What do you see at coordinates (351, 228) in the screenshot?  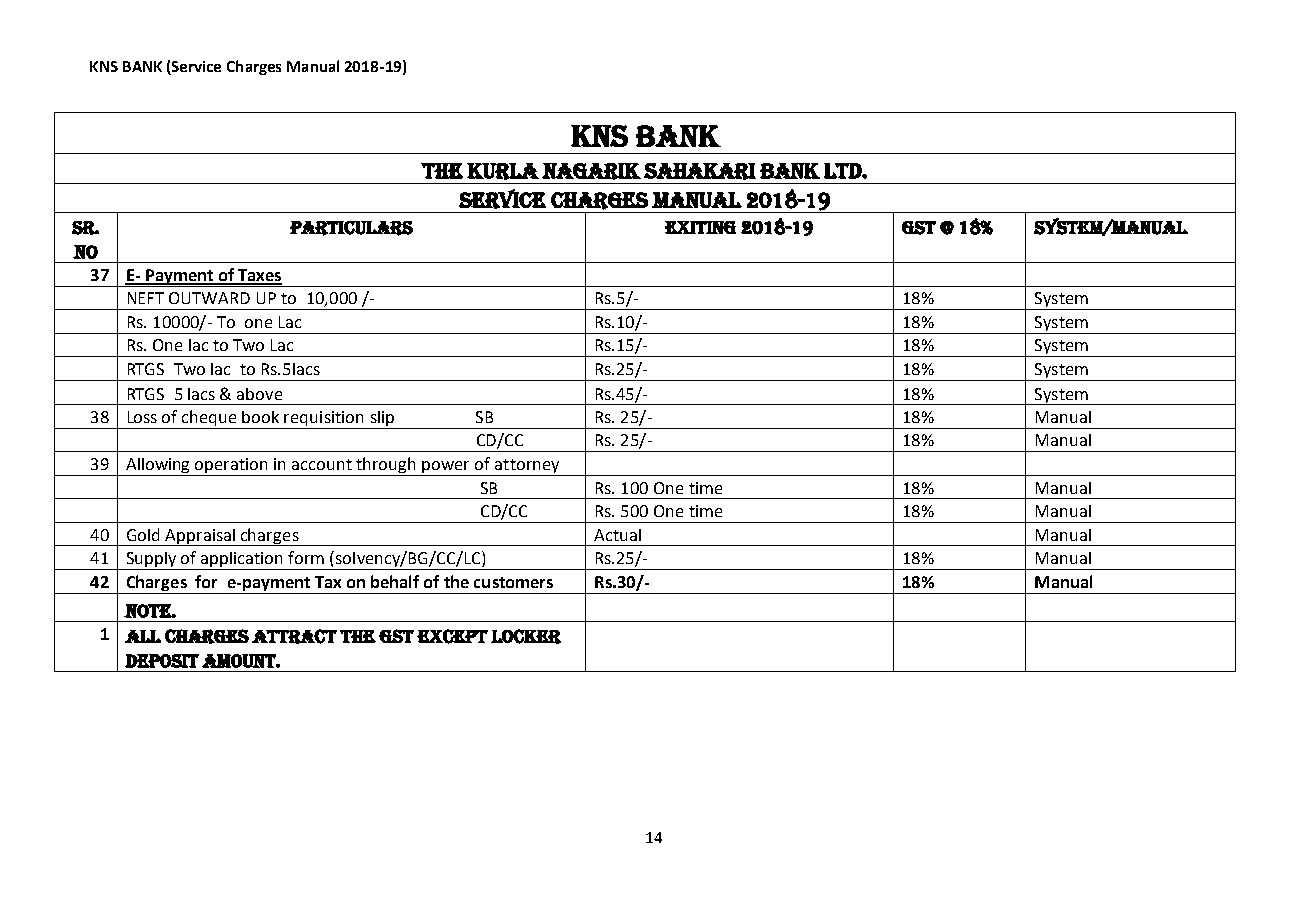 I see `Particulars` at bounding box center [351, 228].
